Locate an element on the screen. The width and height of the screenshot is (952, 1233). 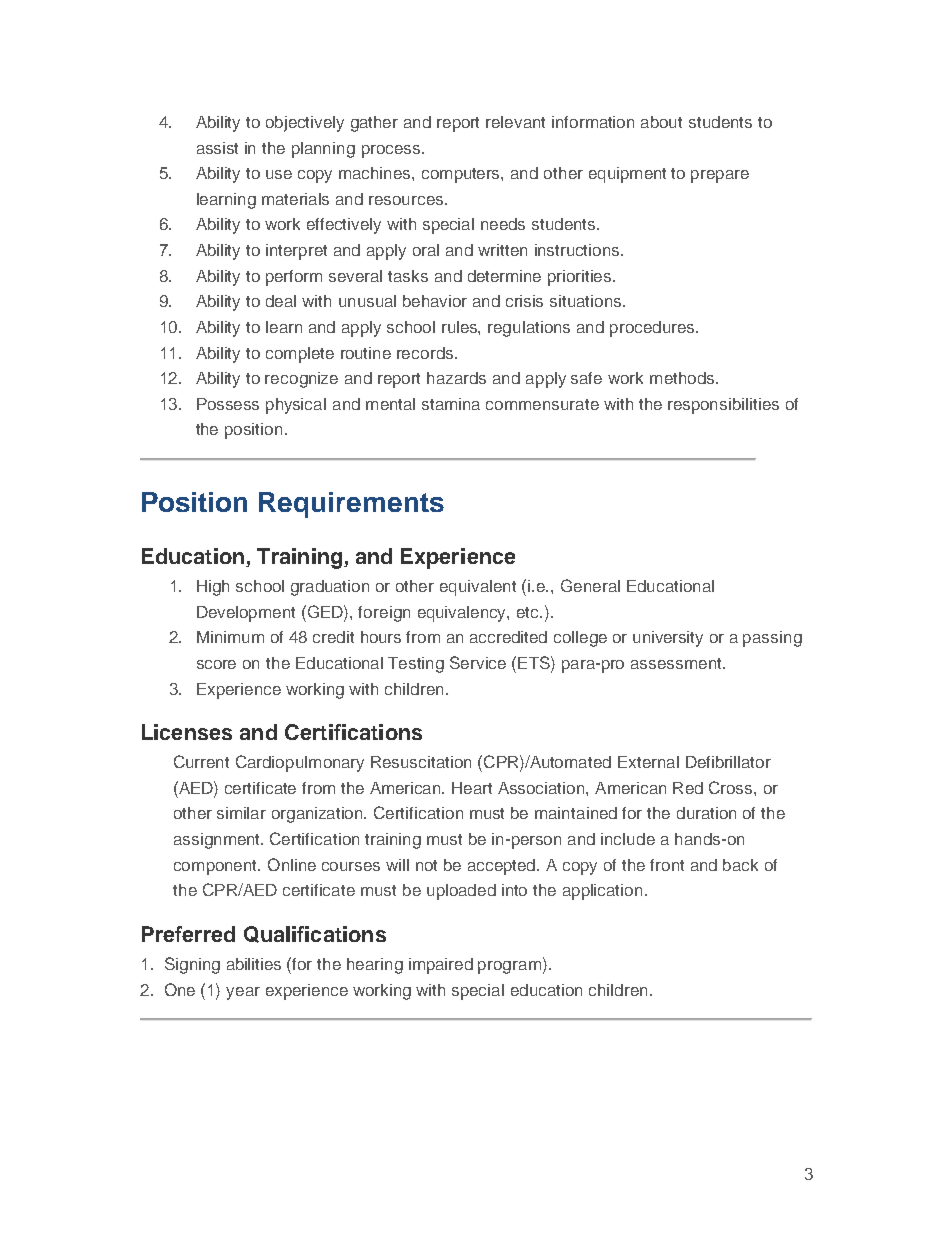
prepare is located at coordinates (720, 176).
